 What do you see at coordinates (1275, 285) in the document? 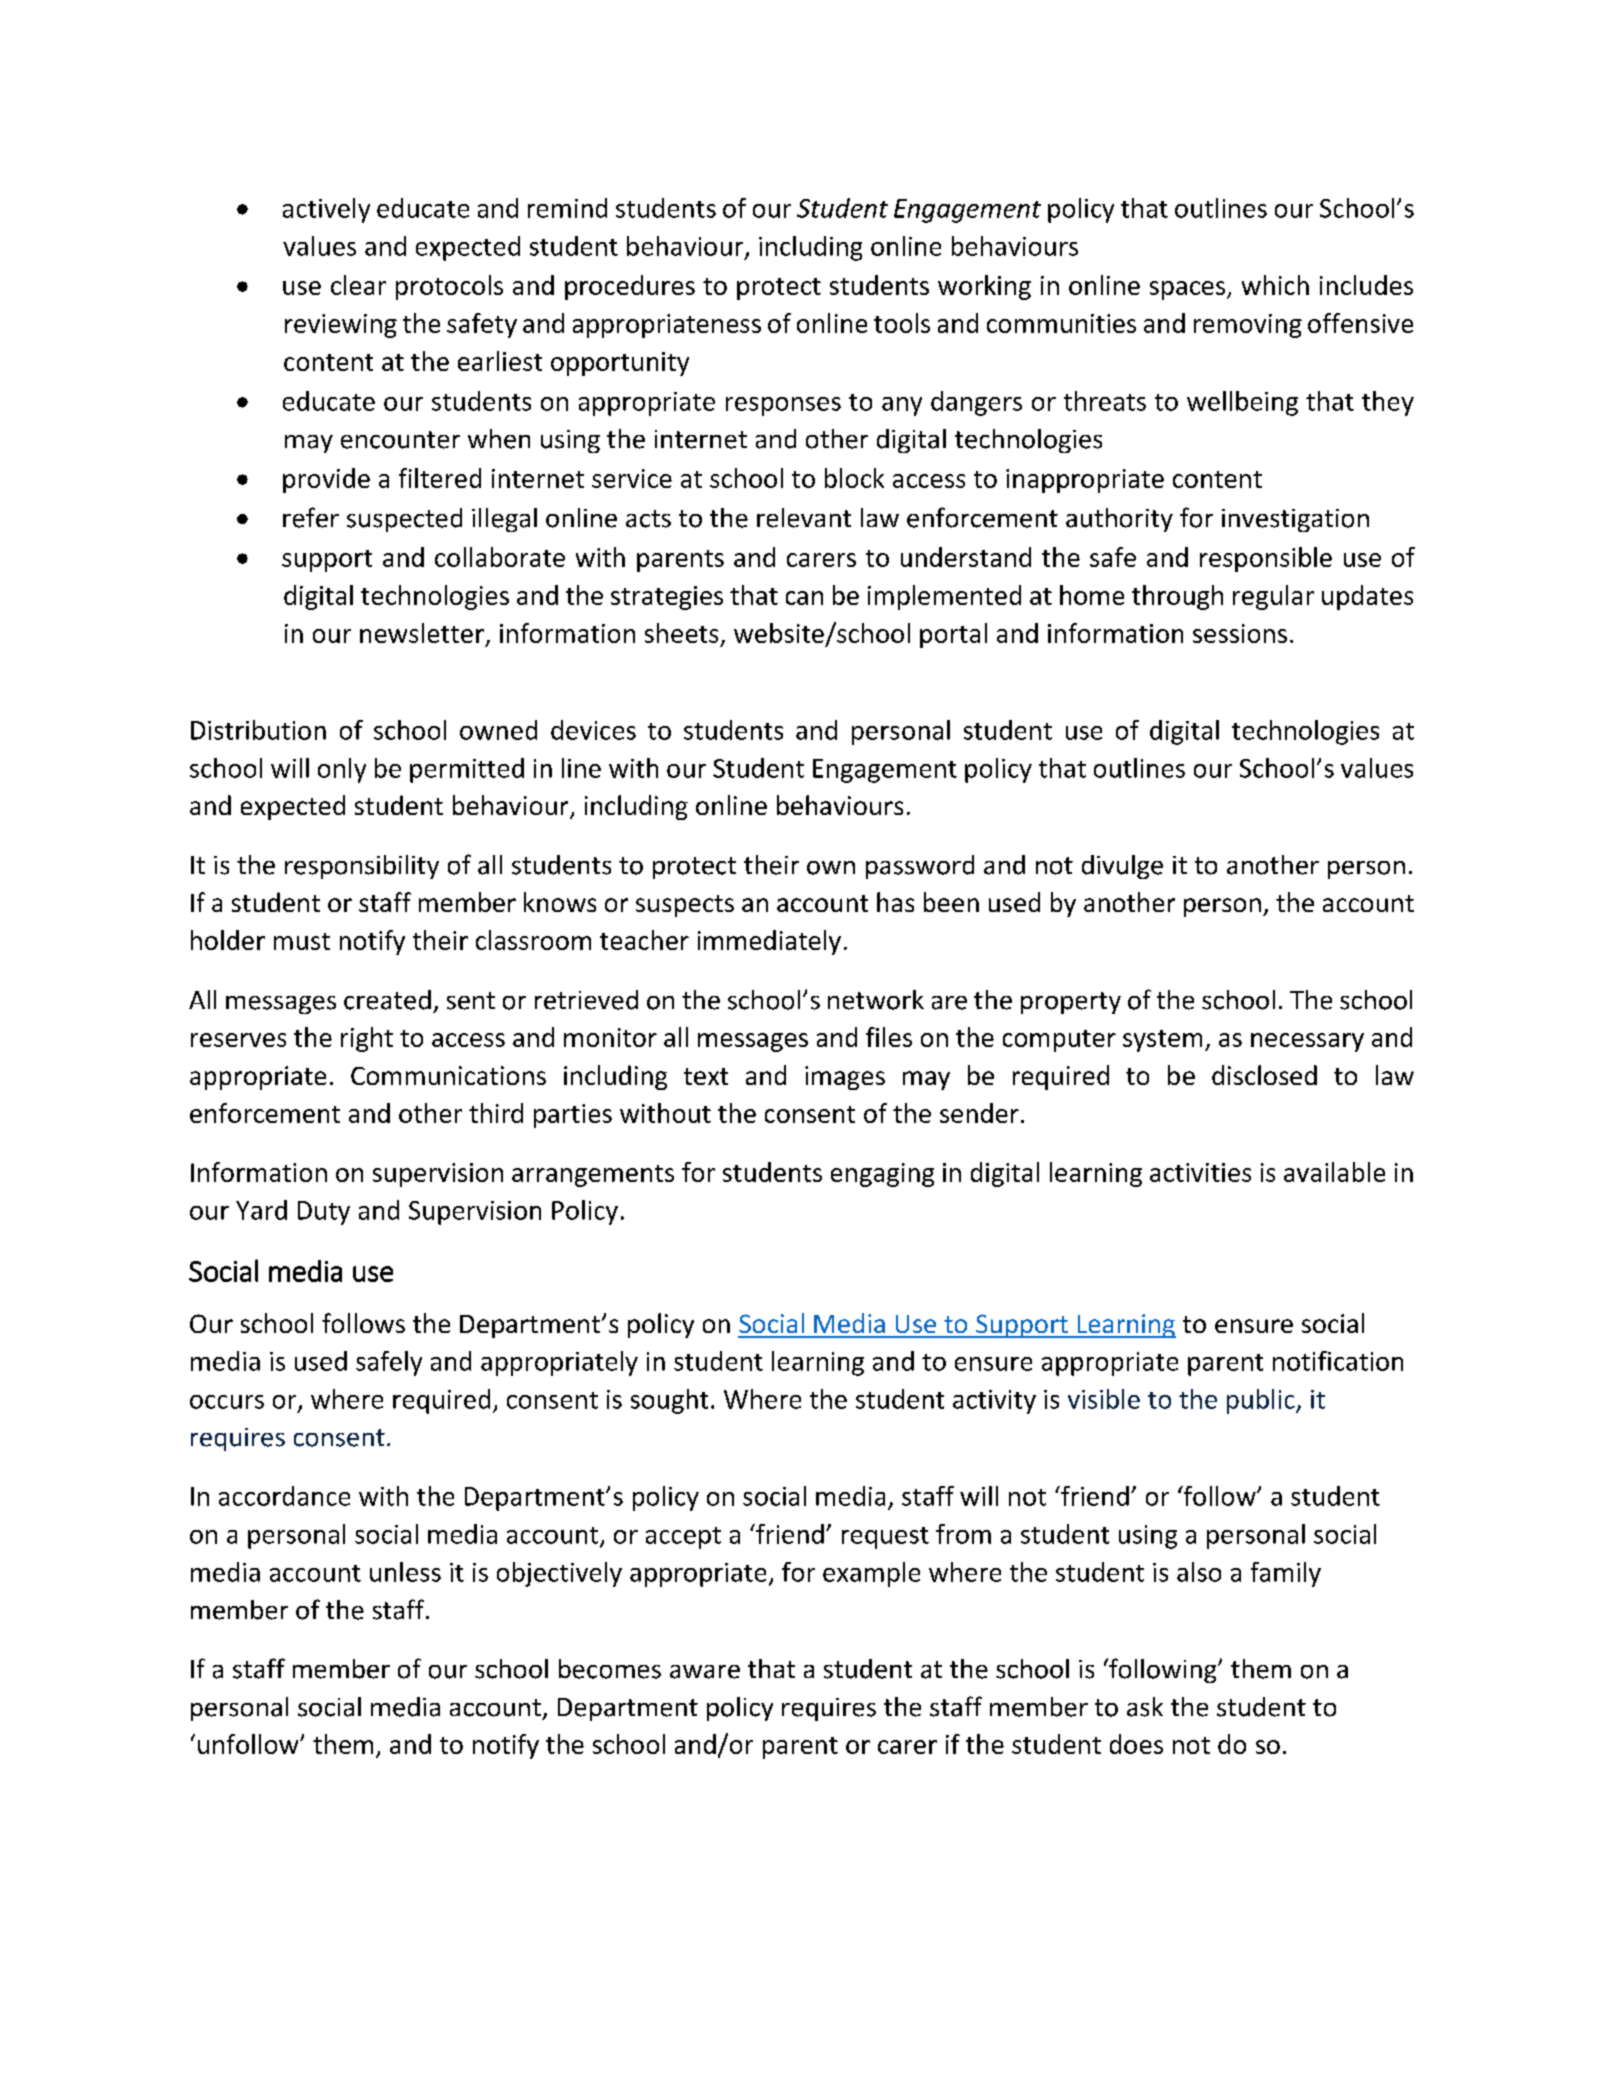
I see `which` at bounding box center [1275, 285].
